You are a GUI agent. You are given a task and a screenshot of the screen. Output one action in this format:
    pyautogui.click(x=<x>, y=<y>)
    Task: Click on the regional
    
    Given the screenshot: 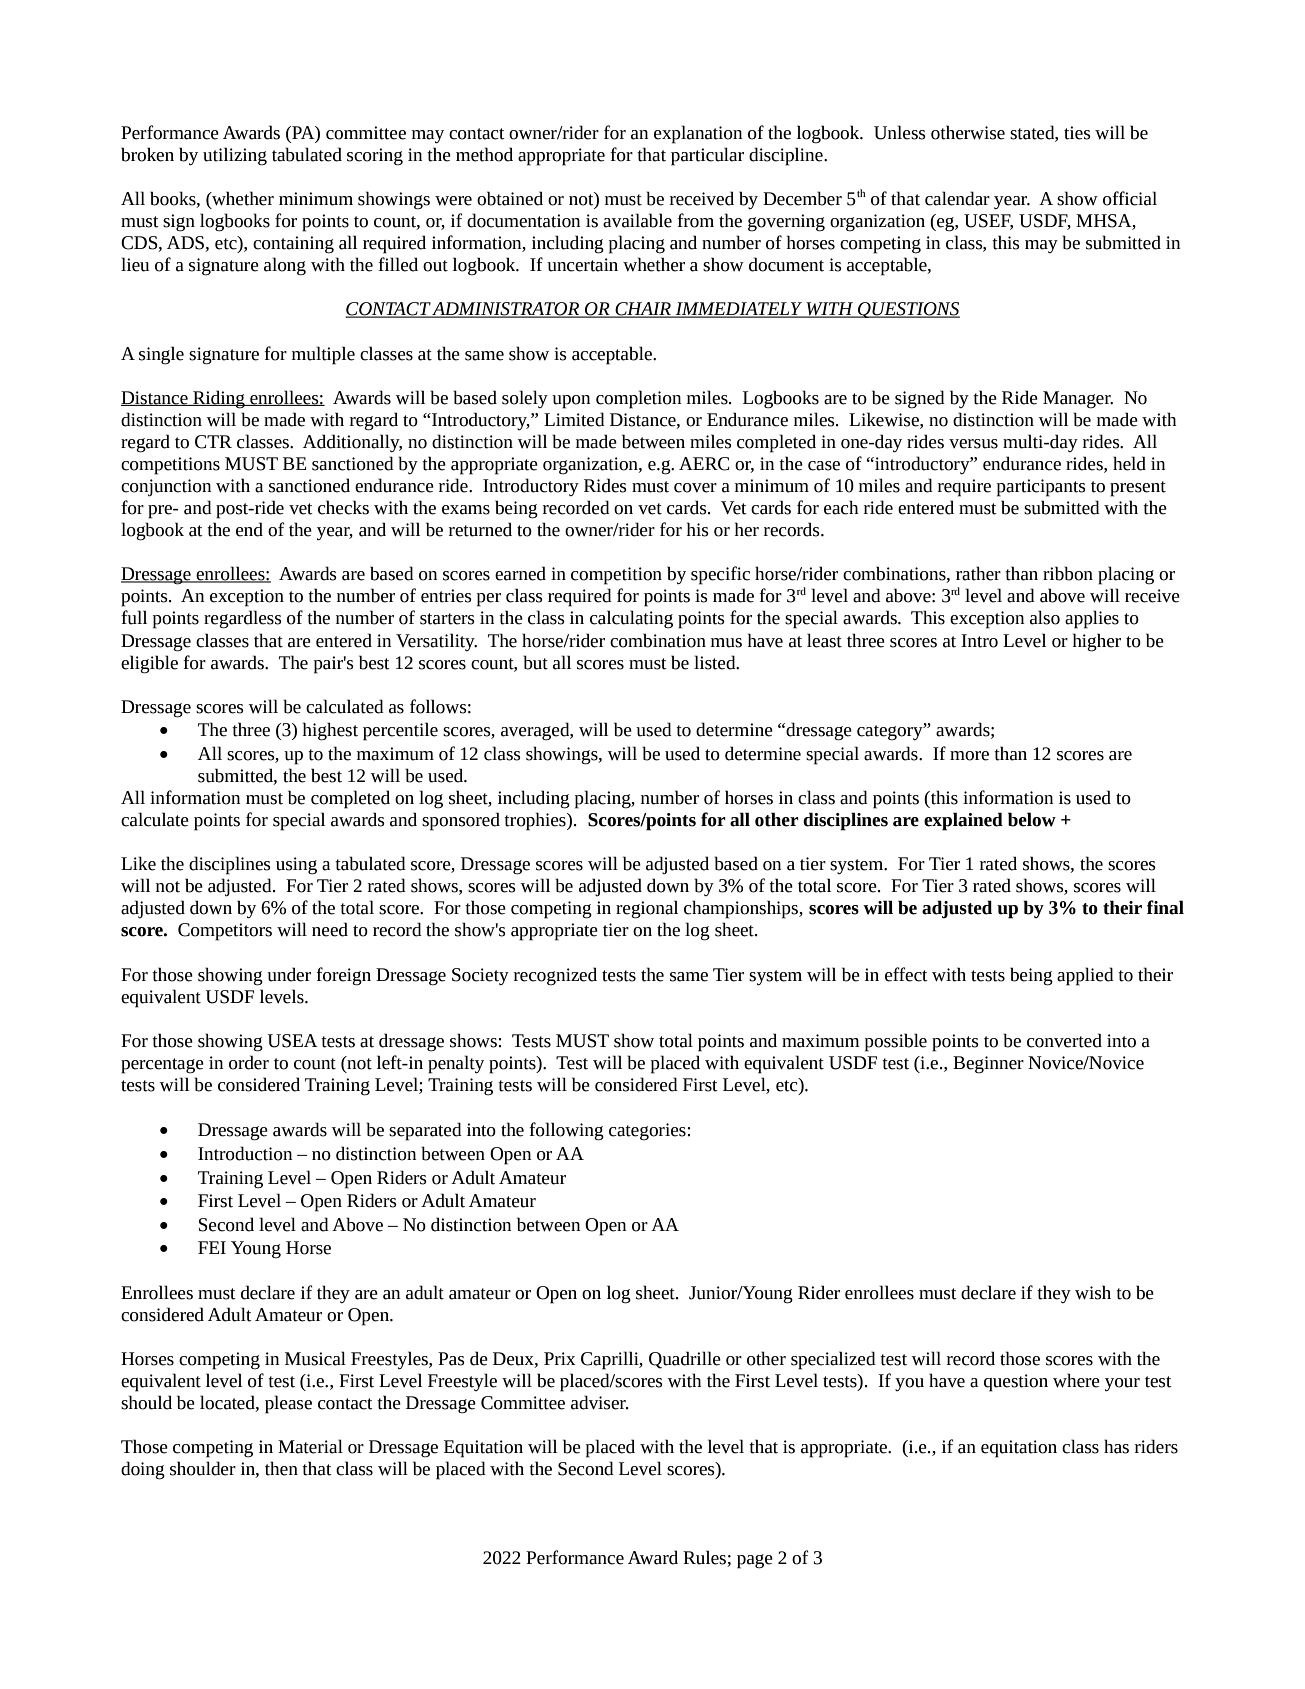 What is the action you would take?
    pyautogui.click(x=647, y=909)
